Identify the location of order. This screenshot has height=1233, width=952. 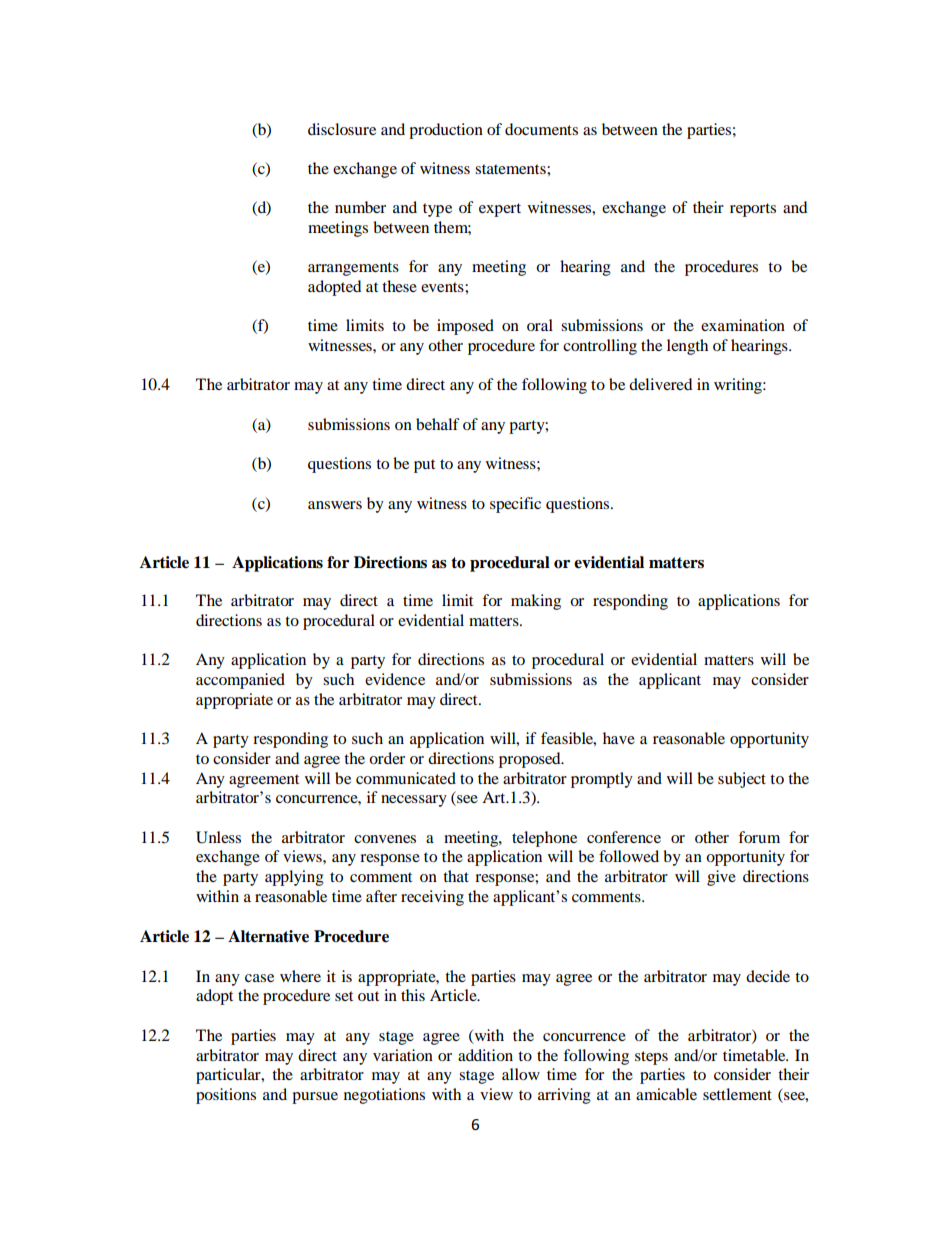
(387, 758).
